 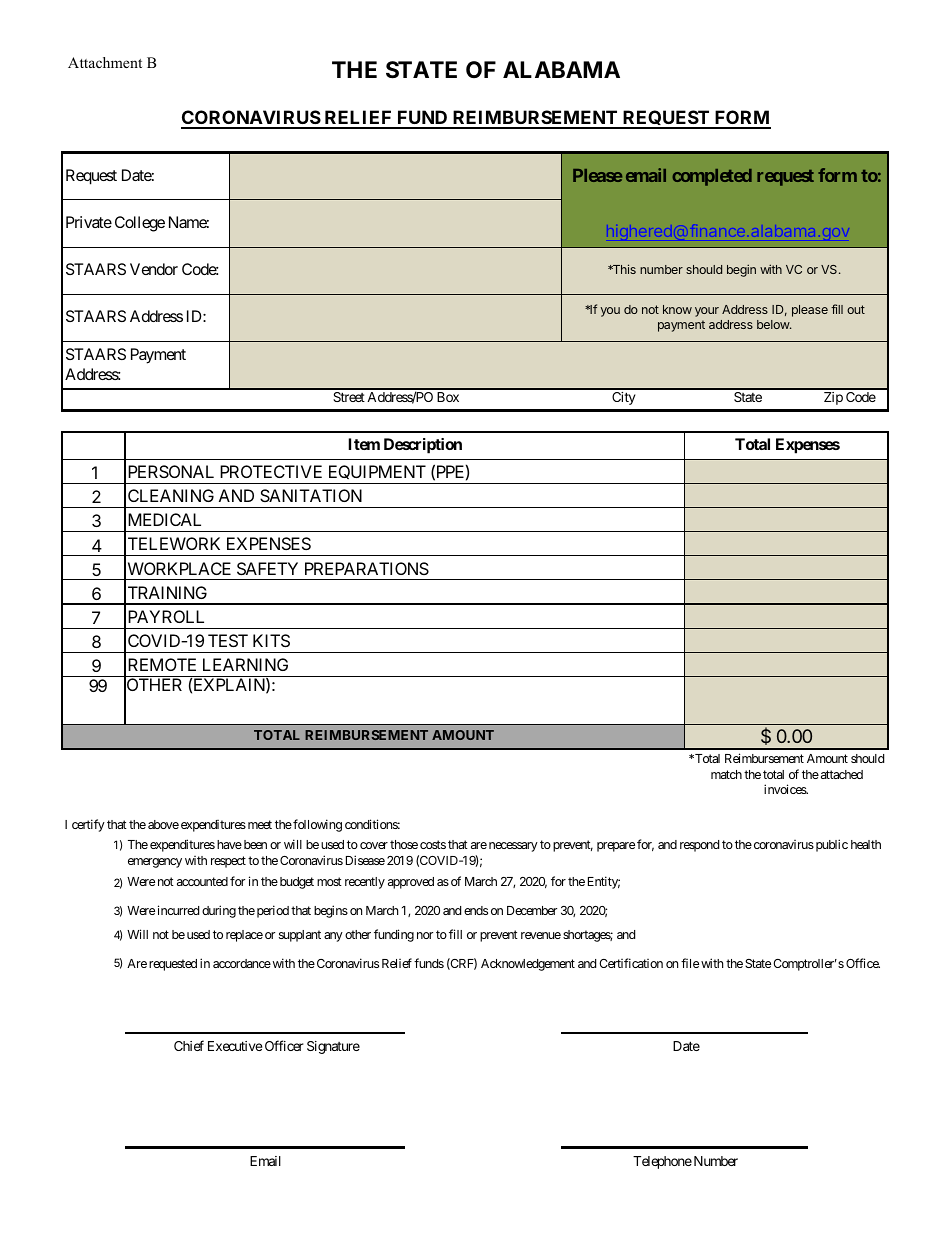 What do you see at coordinates (448, 397) in the image?
I see `Box` at bounding box center [448, 397].
